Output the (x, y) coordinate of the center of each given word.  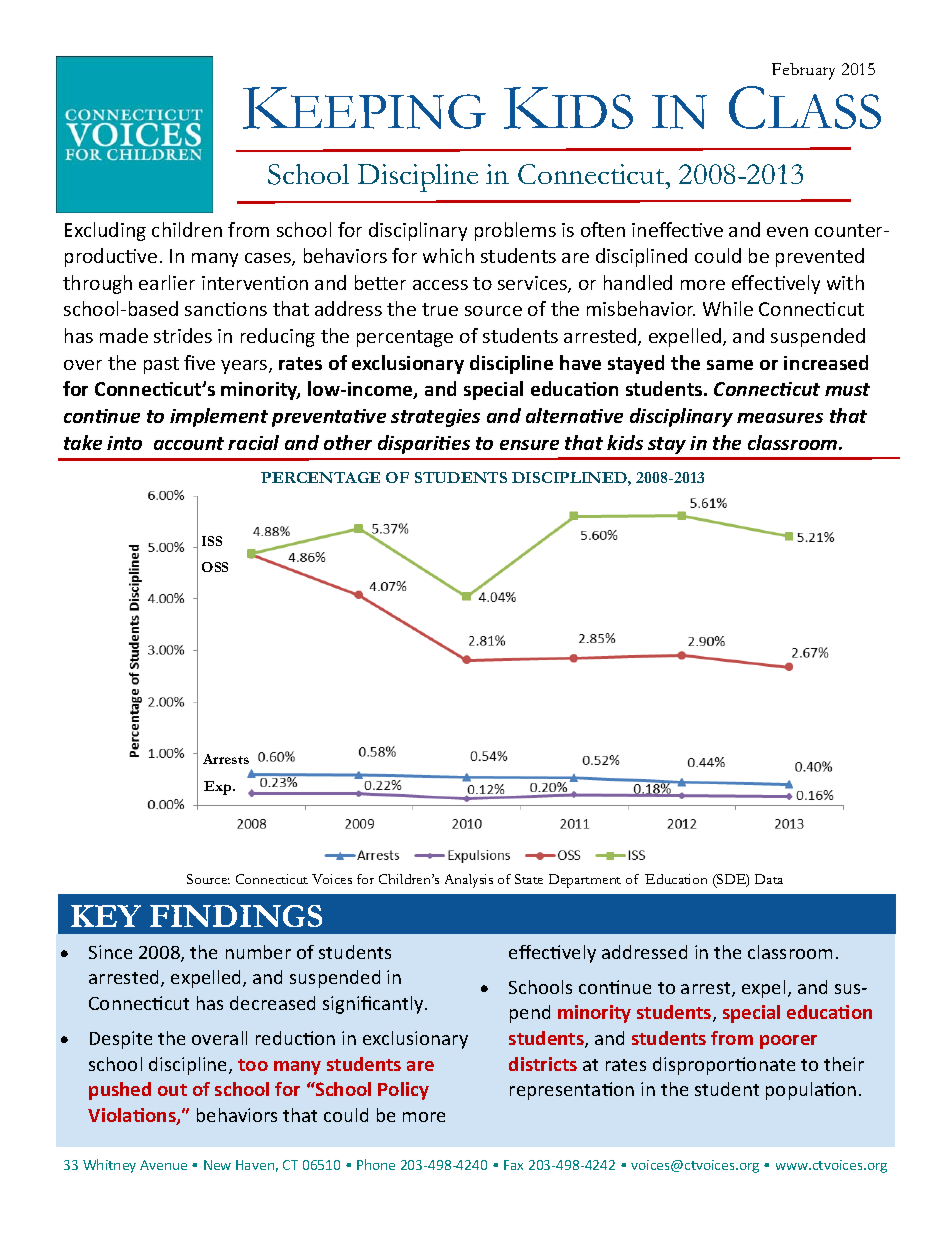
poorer (788, 1042)
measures (780, 418)
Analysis (469, 881)
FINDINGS (236, 916)
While (728, 308)
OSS (215, 567)
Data (769, 879)
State (529, 879)
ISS (212, 541)
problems (515, 231)
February (803, 71)
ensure (529, 445)
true (440, 309)
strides (183, 335)
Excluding (105, 231)
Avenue (163, 1165)
